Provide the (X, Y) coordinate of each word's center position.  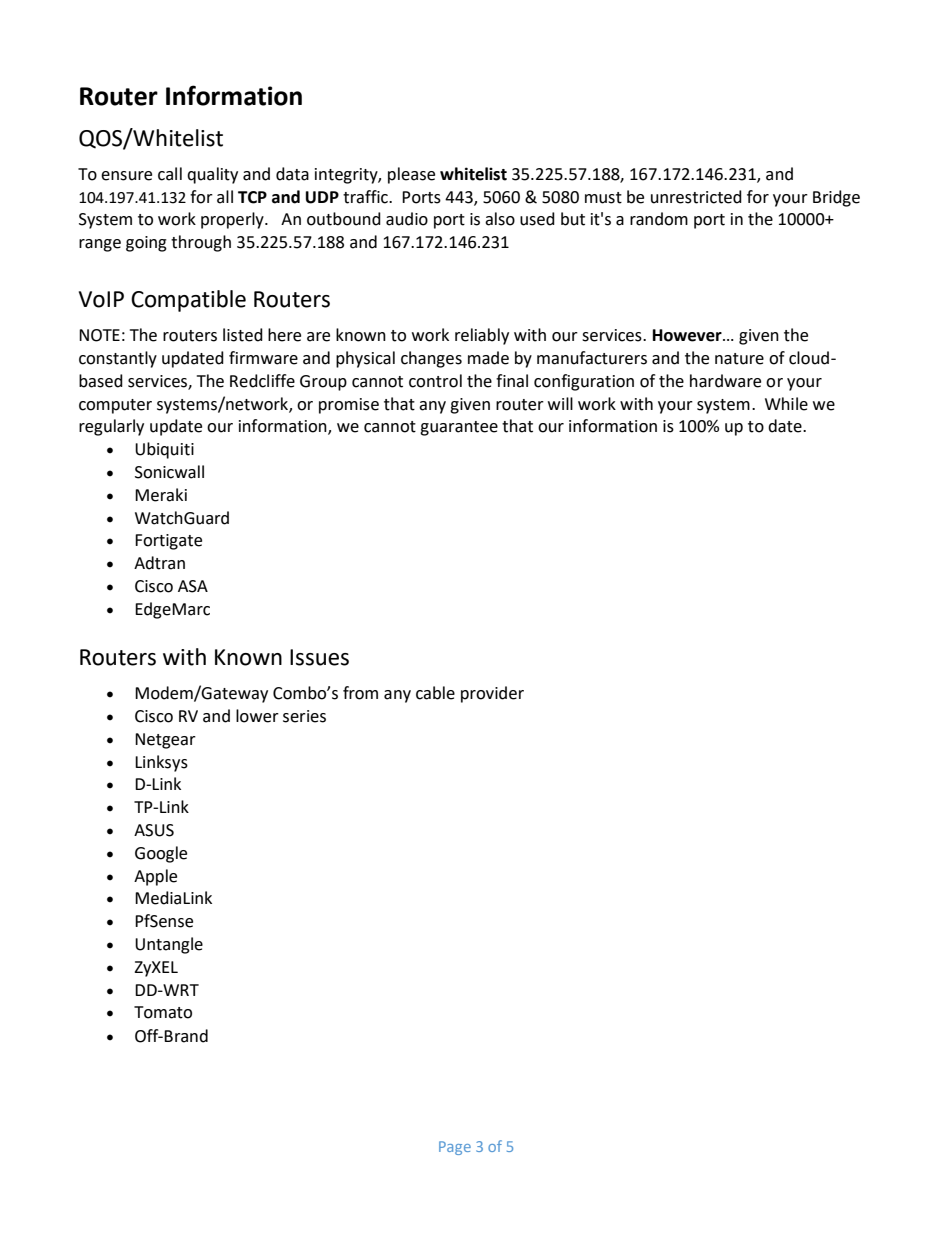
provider (492, 694)
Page (455, 1148)
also (500, 219)
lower (257, 716)
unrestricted (696, 197)
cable (435, 693)
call (170, 174)
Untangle (169, 945)
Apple (155, 877)
